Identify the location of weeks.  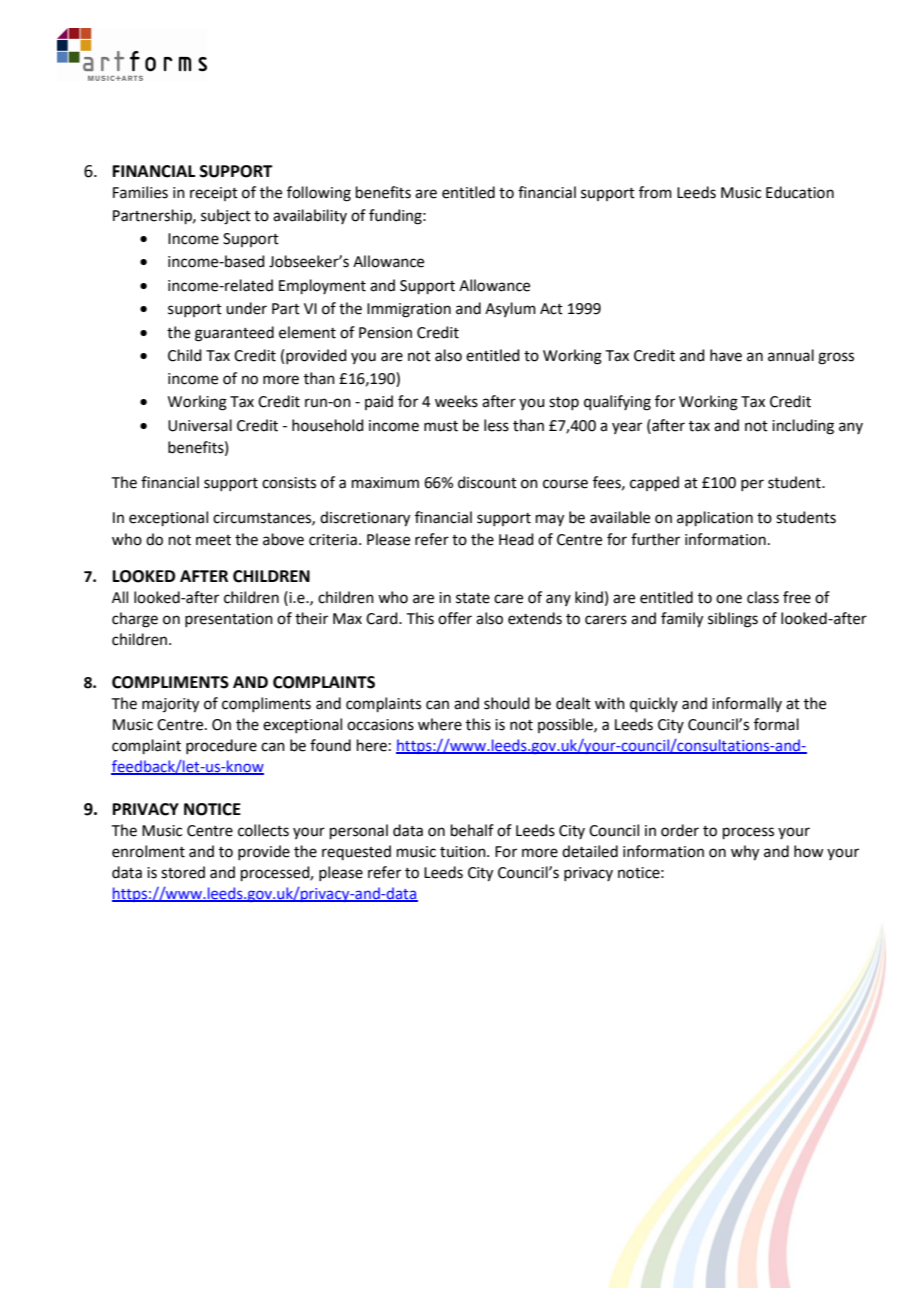
(456, 401).
